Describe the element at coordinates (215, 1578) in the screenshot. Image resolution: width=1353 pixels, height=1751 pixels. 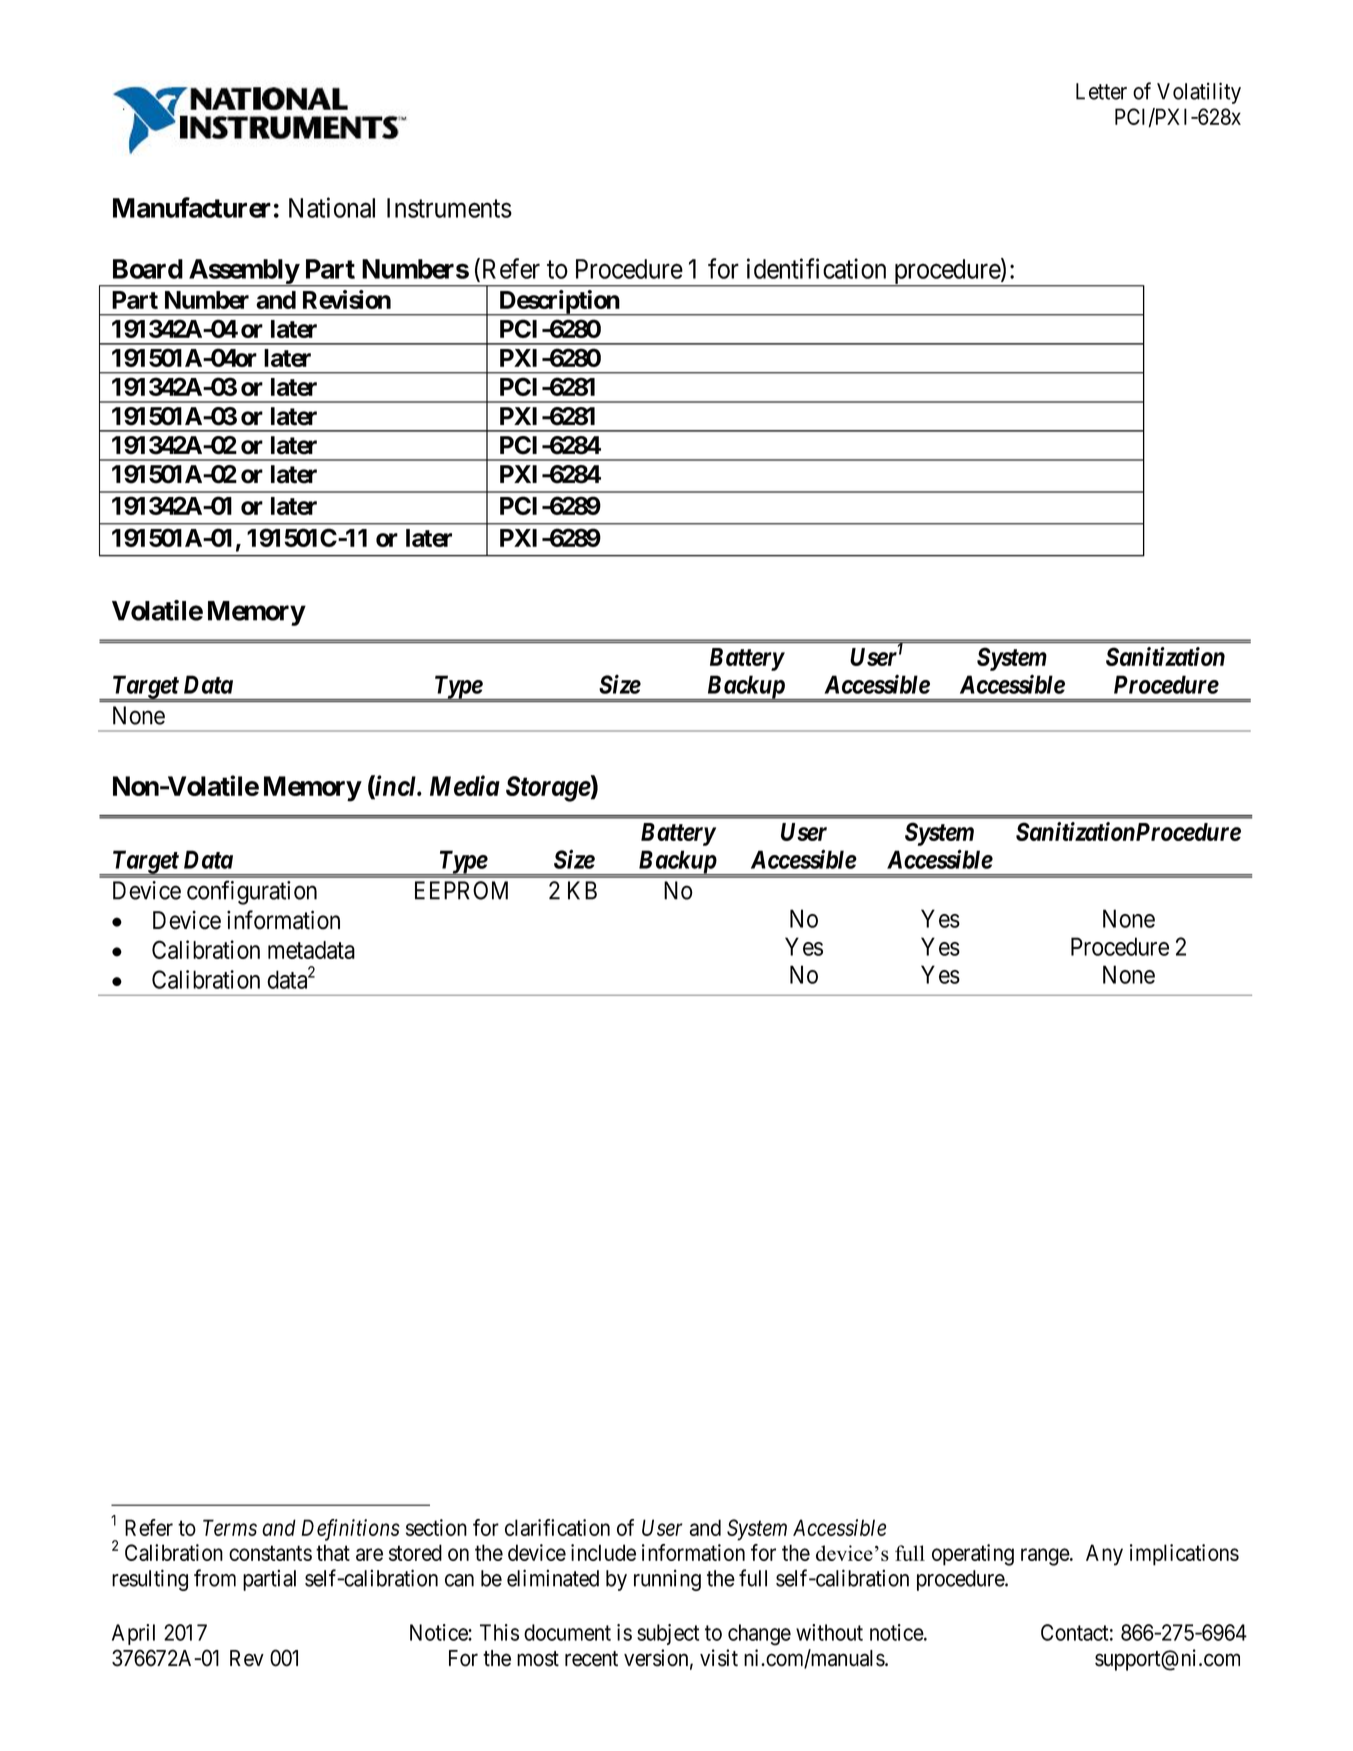
I see `from` at that location.
